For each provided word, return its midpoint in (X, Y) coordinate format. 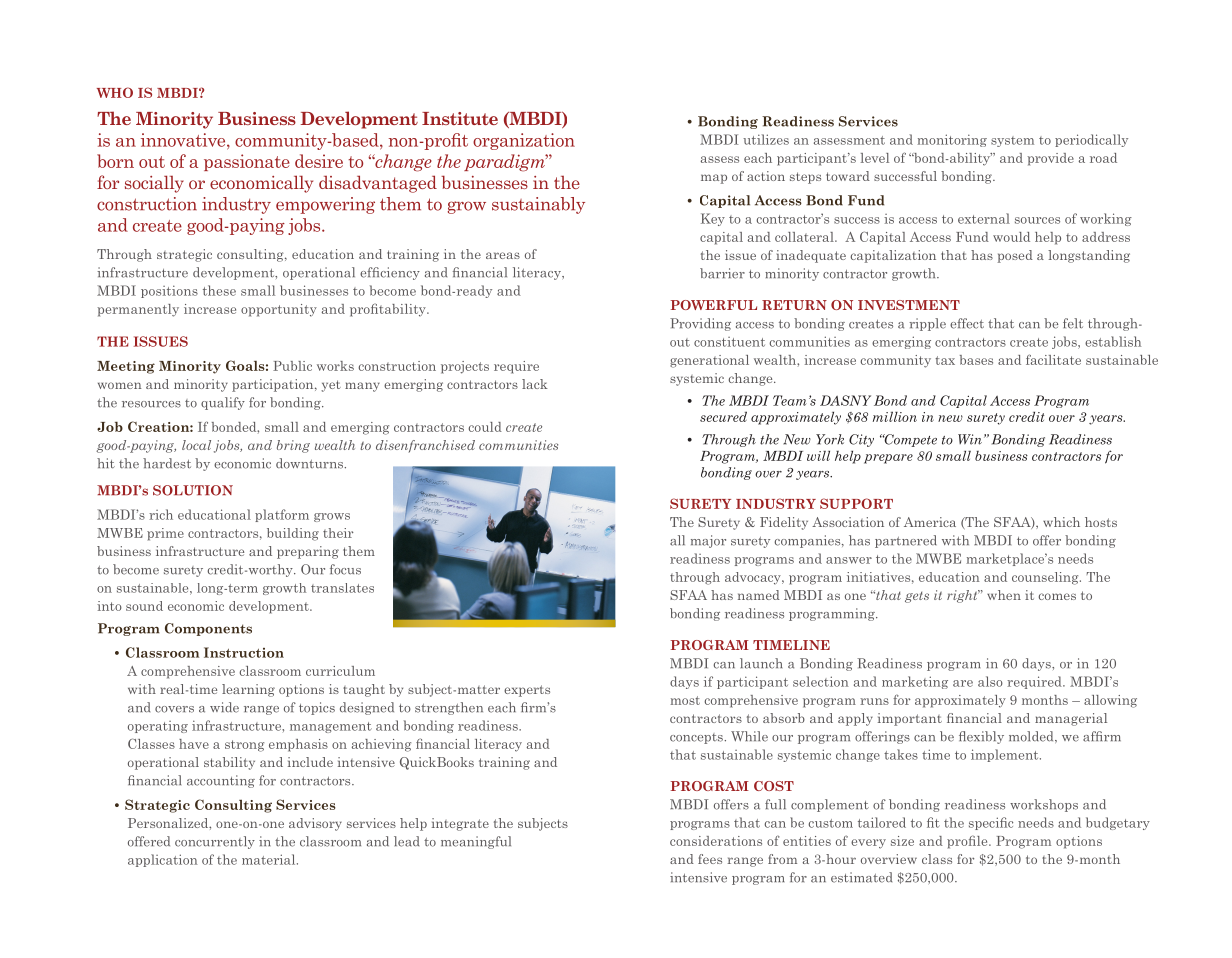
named (759, 595)
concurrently (215, 842)
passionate (247, 162)
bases (976, 360)
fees (710, 859)
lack (535, 384)
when (1004, 595)
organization (524, 141)
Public (292, 366)
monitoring (952, 140)
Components (208, 629)
